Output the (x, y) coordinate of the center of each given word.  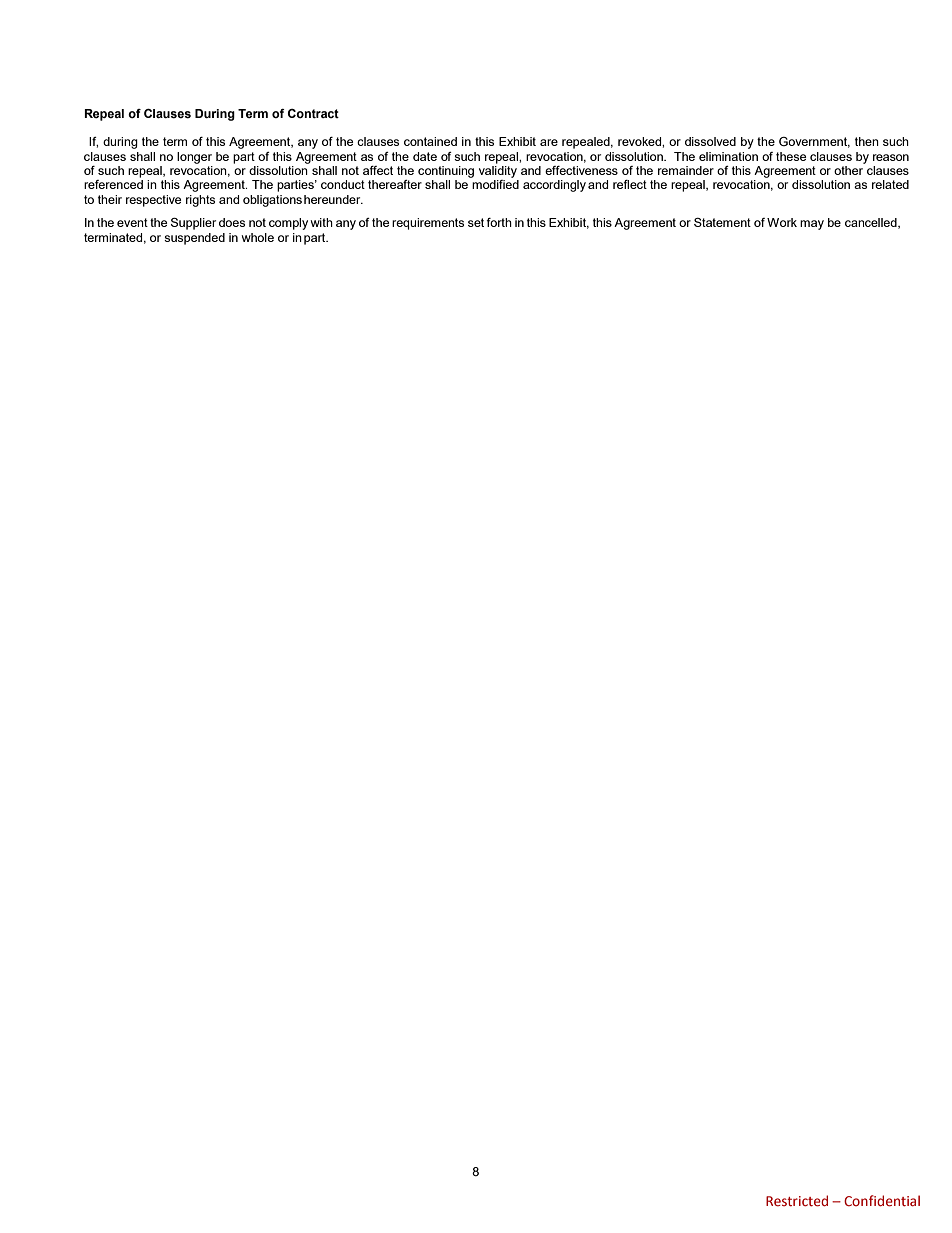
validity (498, 170)
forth (499, 222)
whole (257, 237)
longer (194, 158)
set (476, 222)
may (812, 225)
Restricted (797, 1201)
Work (782, 222)
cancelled (872, 223)
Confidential (882, 1201)
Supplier (193, 224)
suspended (194, 239)
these (791, 156)
